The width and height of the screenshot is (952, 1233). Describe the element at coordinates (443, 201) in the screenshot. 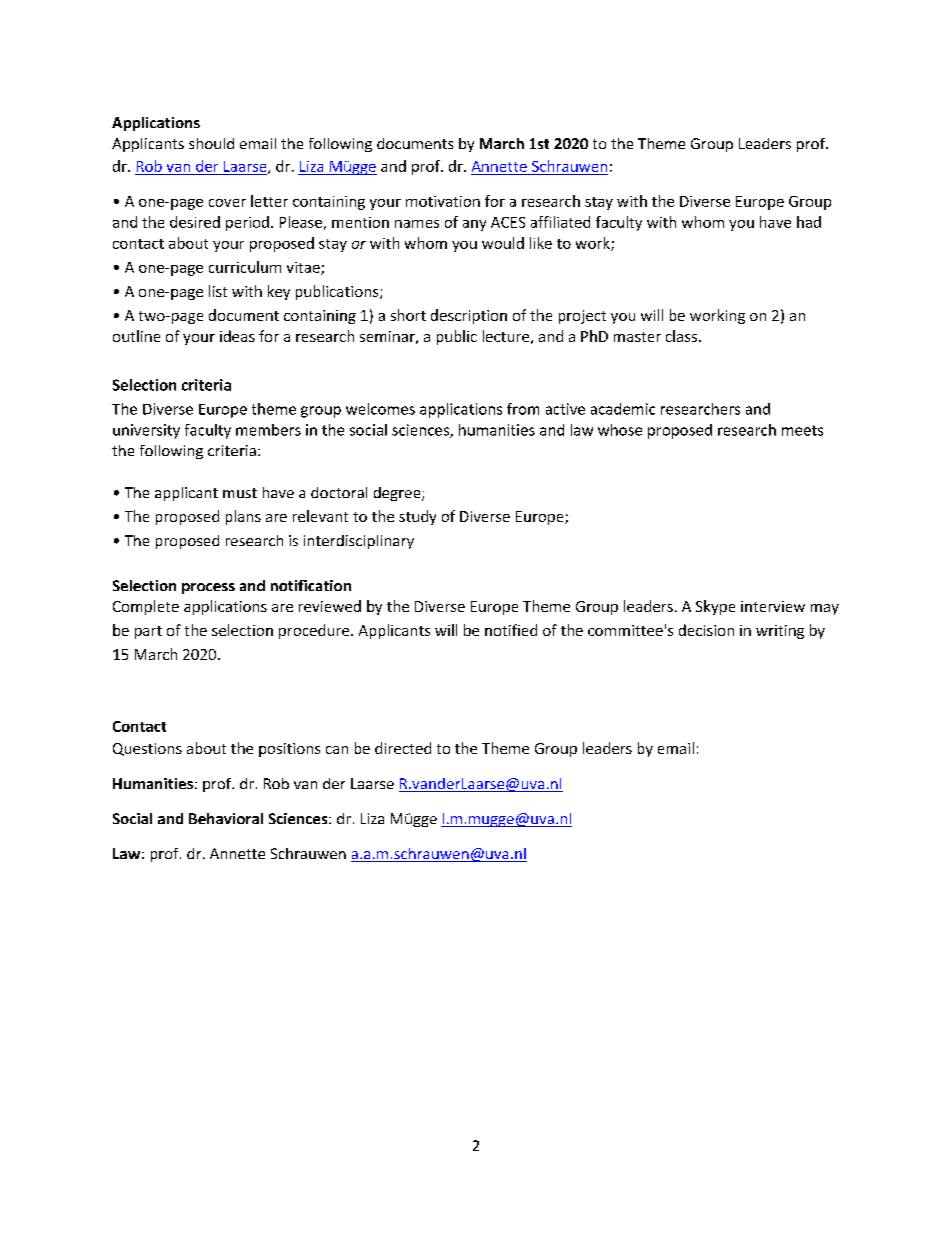

I see `motivation` at that location.
